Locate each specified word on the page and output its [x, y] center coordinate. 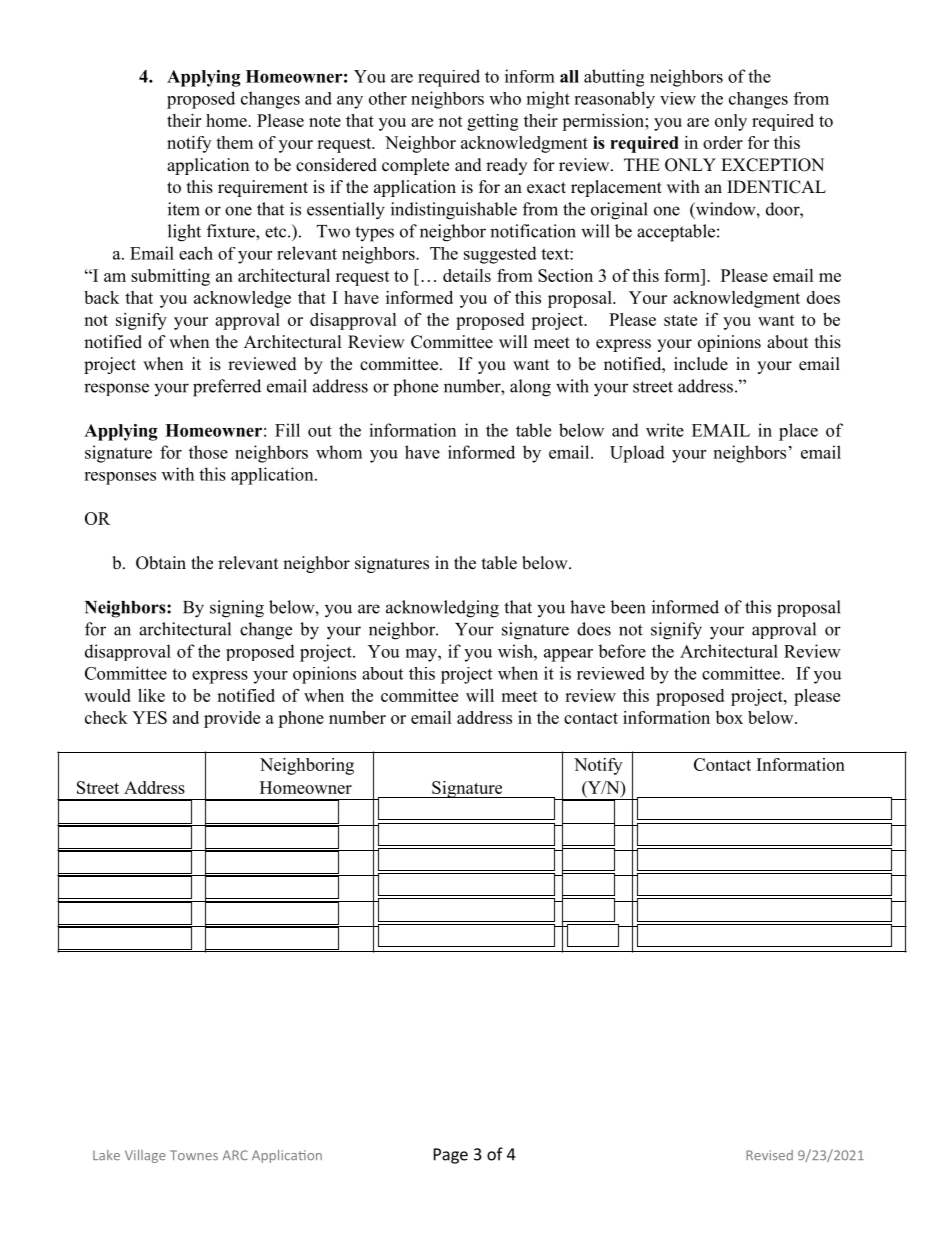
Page [451, 1156]
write [665, 430]
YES [149, 717]
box [729, 717]
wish [516, 651]
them [234, 142]
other [388, 98]
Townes [194, 1155]
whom [339, 452]
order [723, 142]
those [208, 452]
